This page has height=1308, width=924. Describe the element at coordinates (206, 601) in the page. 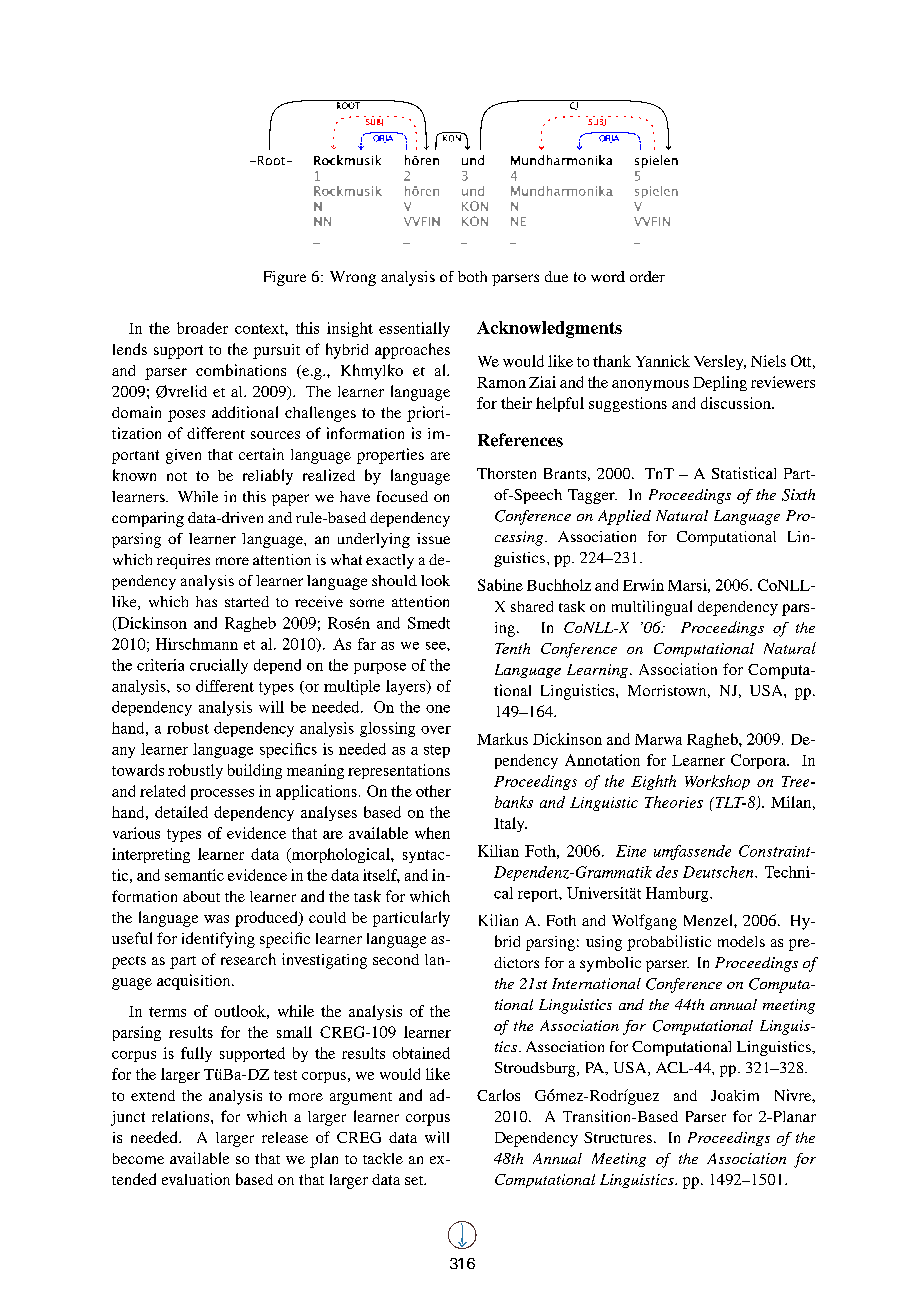

I see `has` at that location.
